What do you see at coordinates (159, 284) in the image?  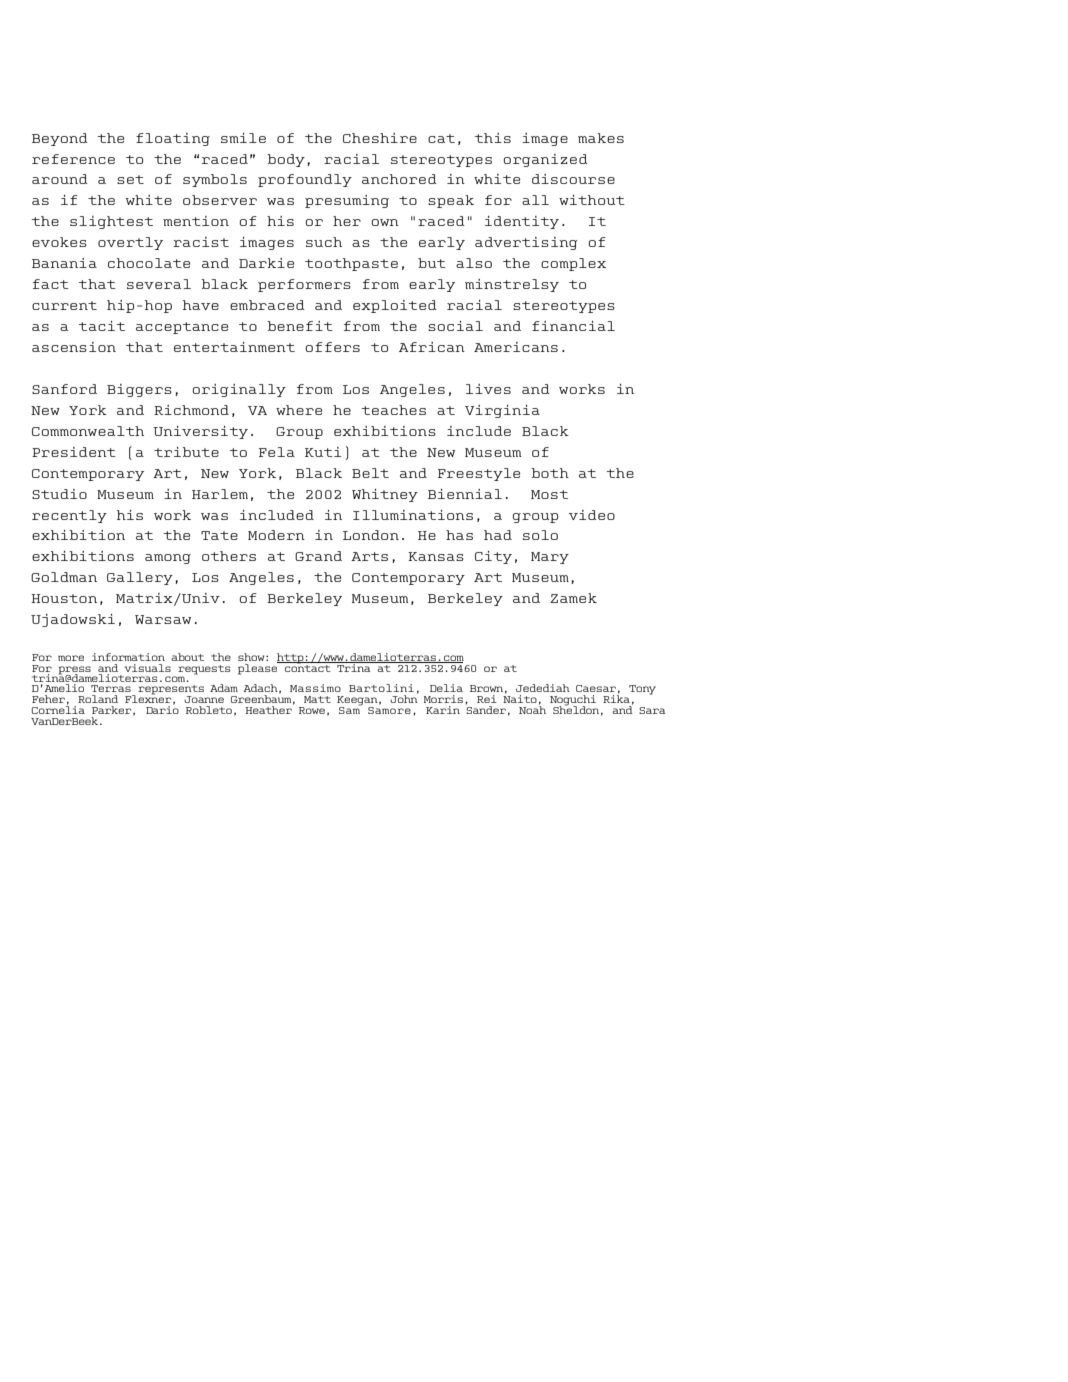 I see `several` at bounding box center [159, 284].
